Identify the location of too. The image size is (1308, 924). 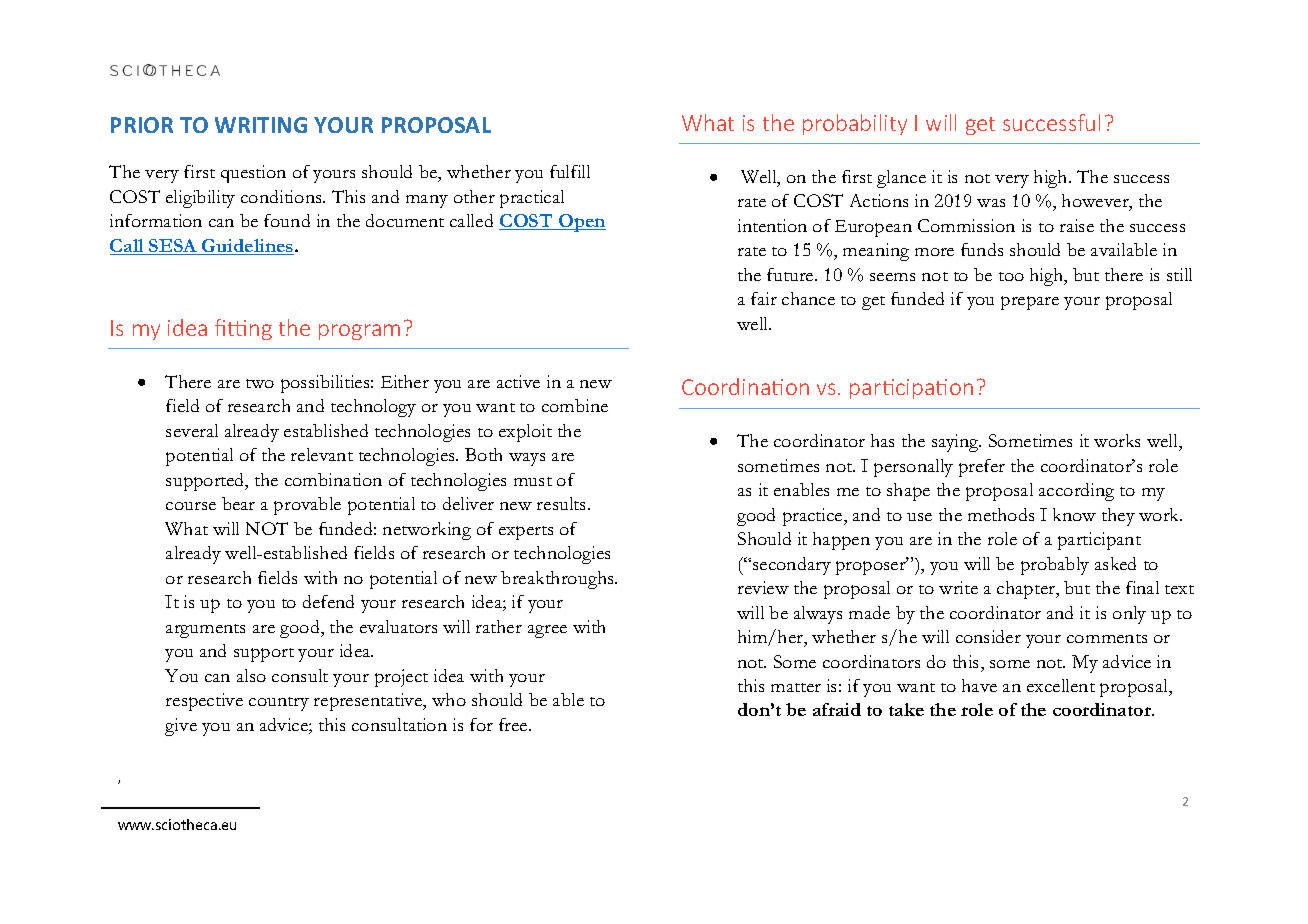
(1011, 276).
